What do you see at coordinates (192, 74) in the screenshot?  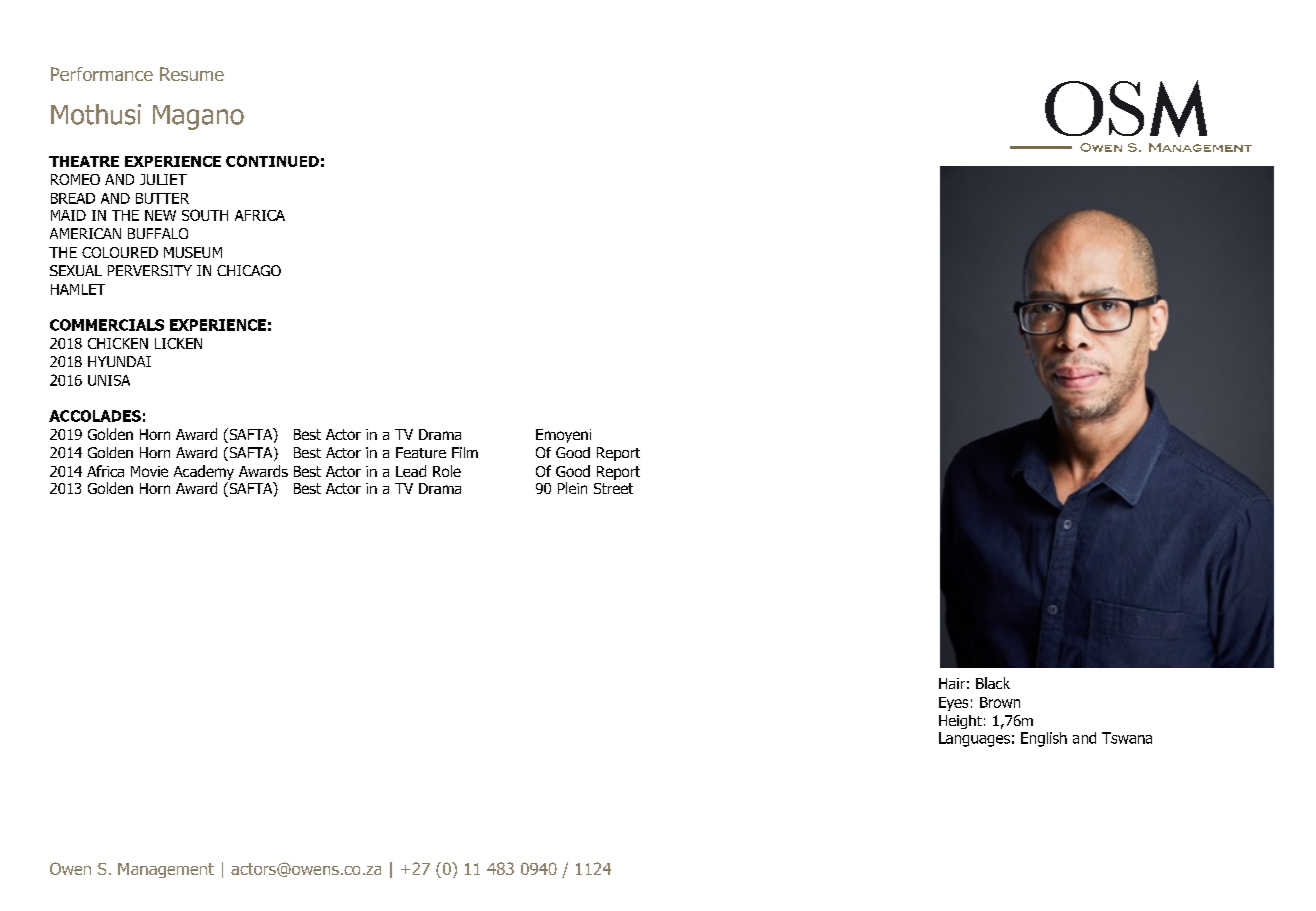 I see `Resume` at bounding box center [192, 74].
